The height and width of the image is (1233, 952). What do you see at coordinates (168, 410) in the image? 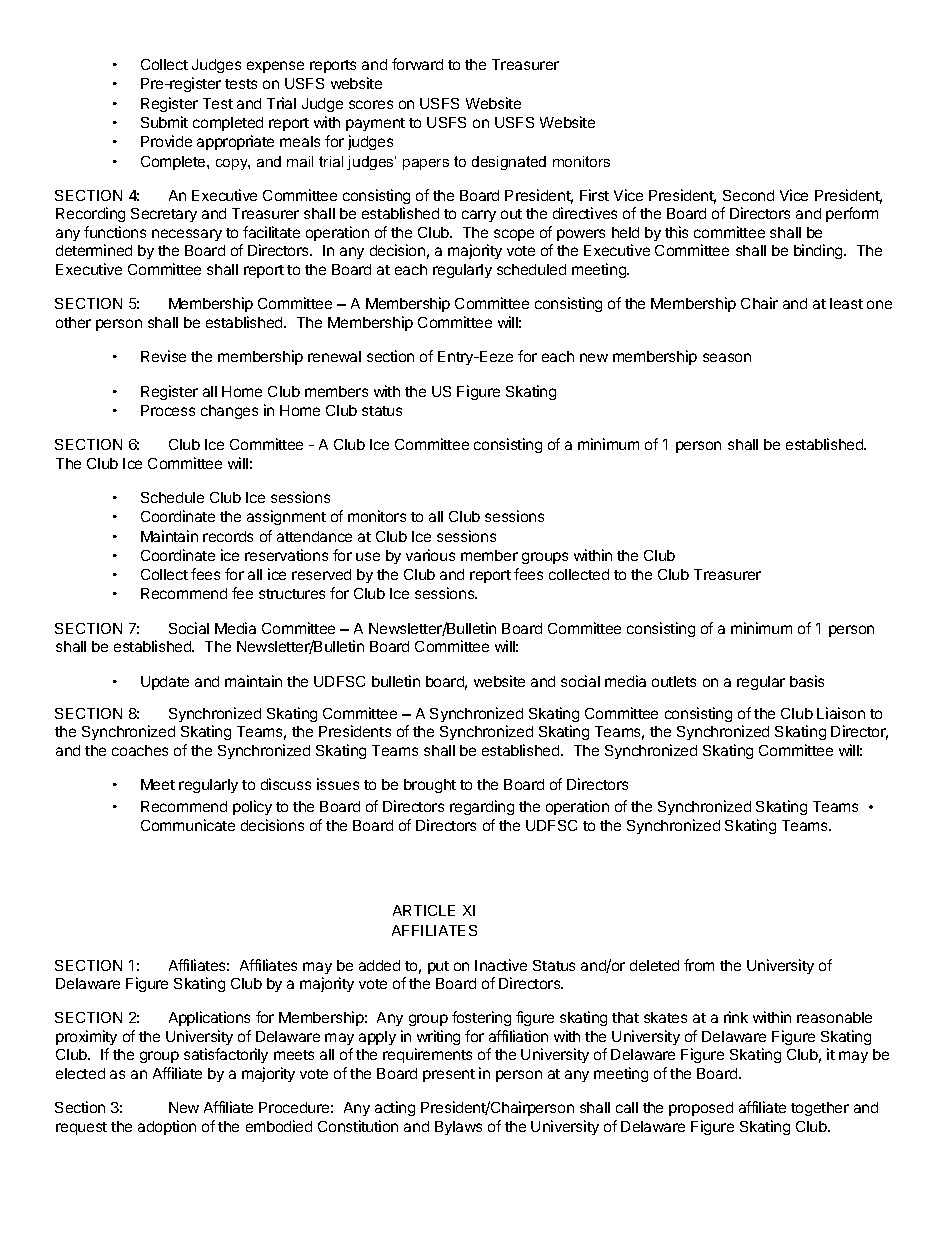
I see `Process` at bounding box center [168, 410].
